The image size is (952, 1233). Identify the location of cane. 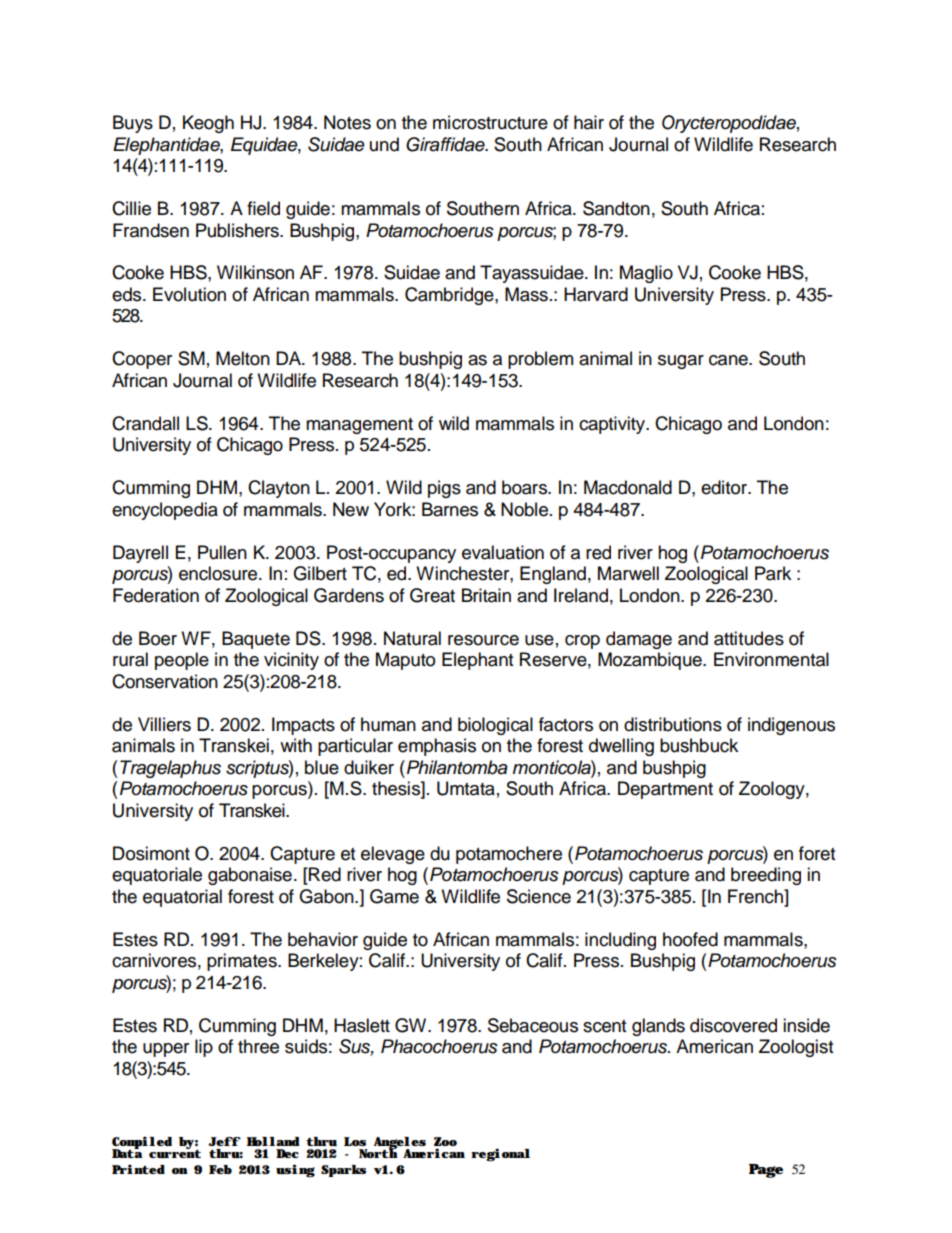
(729, 360).
